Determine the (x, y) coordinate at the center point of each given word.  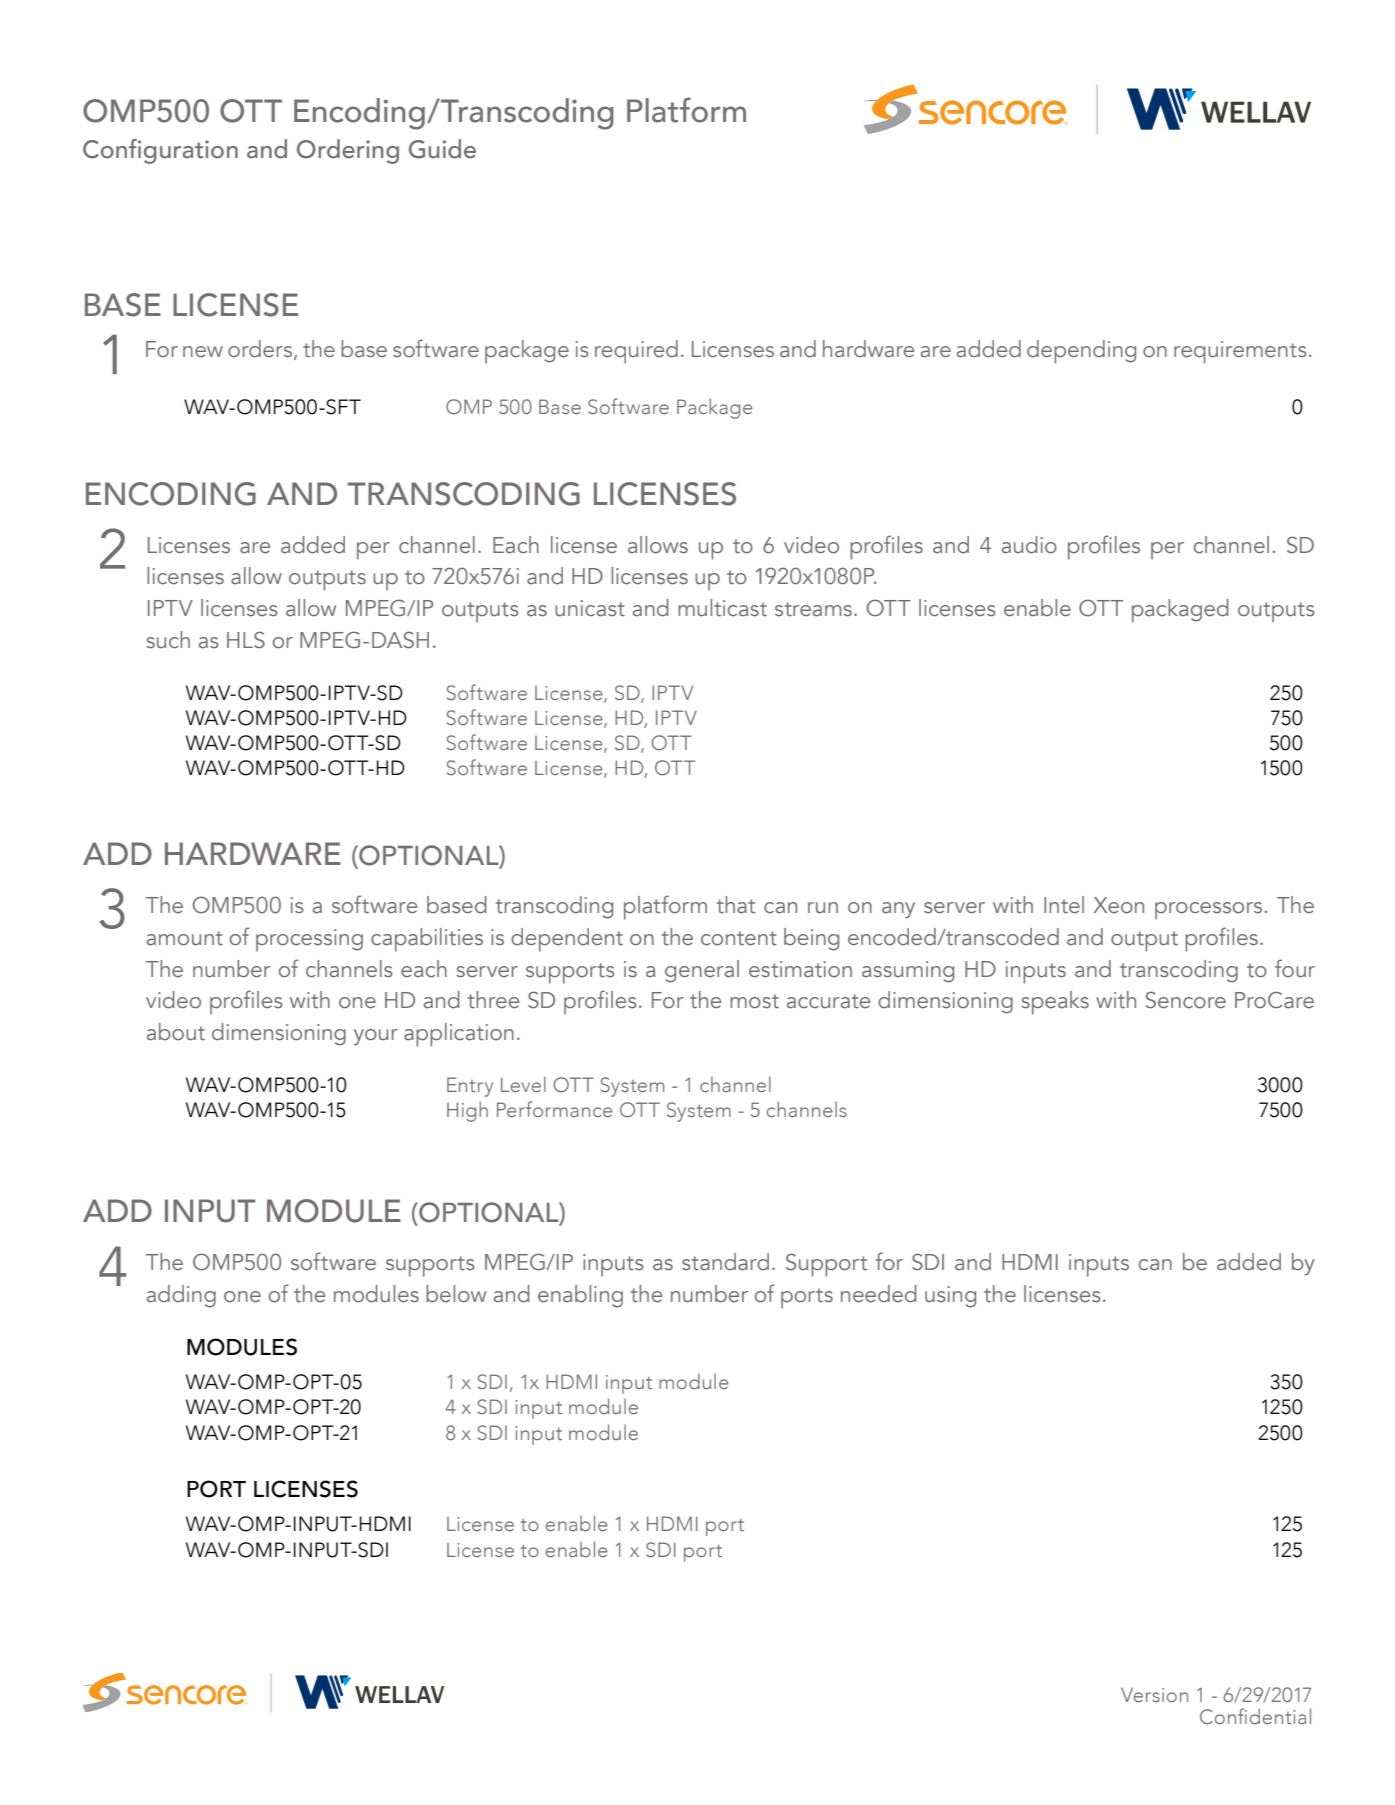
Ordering (348, 151)
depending (1081, 352)
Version (1154, 1694)
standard (725, 1262)
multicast (722, 608)
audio (1029, 545)
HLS (246, 640)
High (467, 1111)
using (950, 1297)
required (636, 352)
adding (181, 1296)
